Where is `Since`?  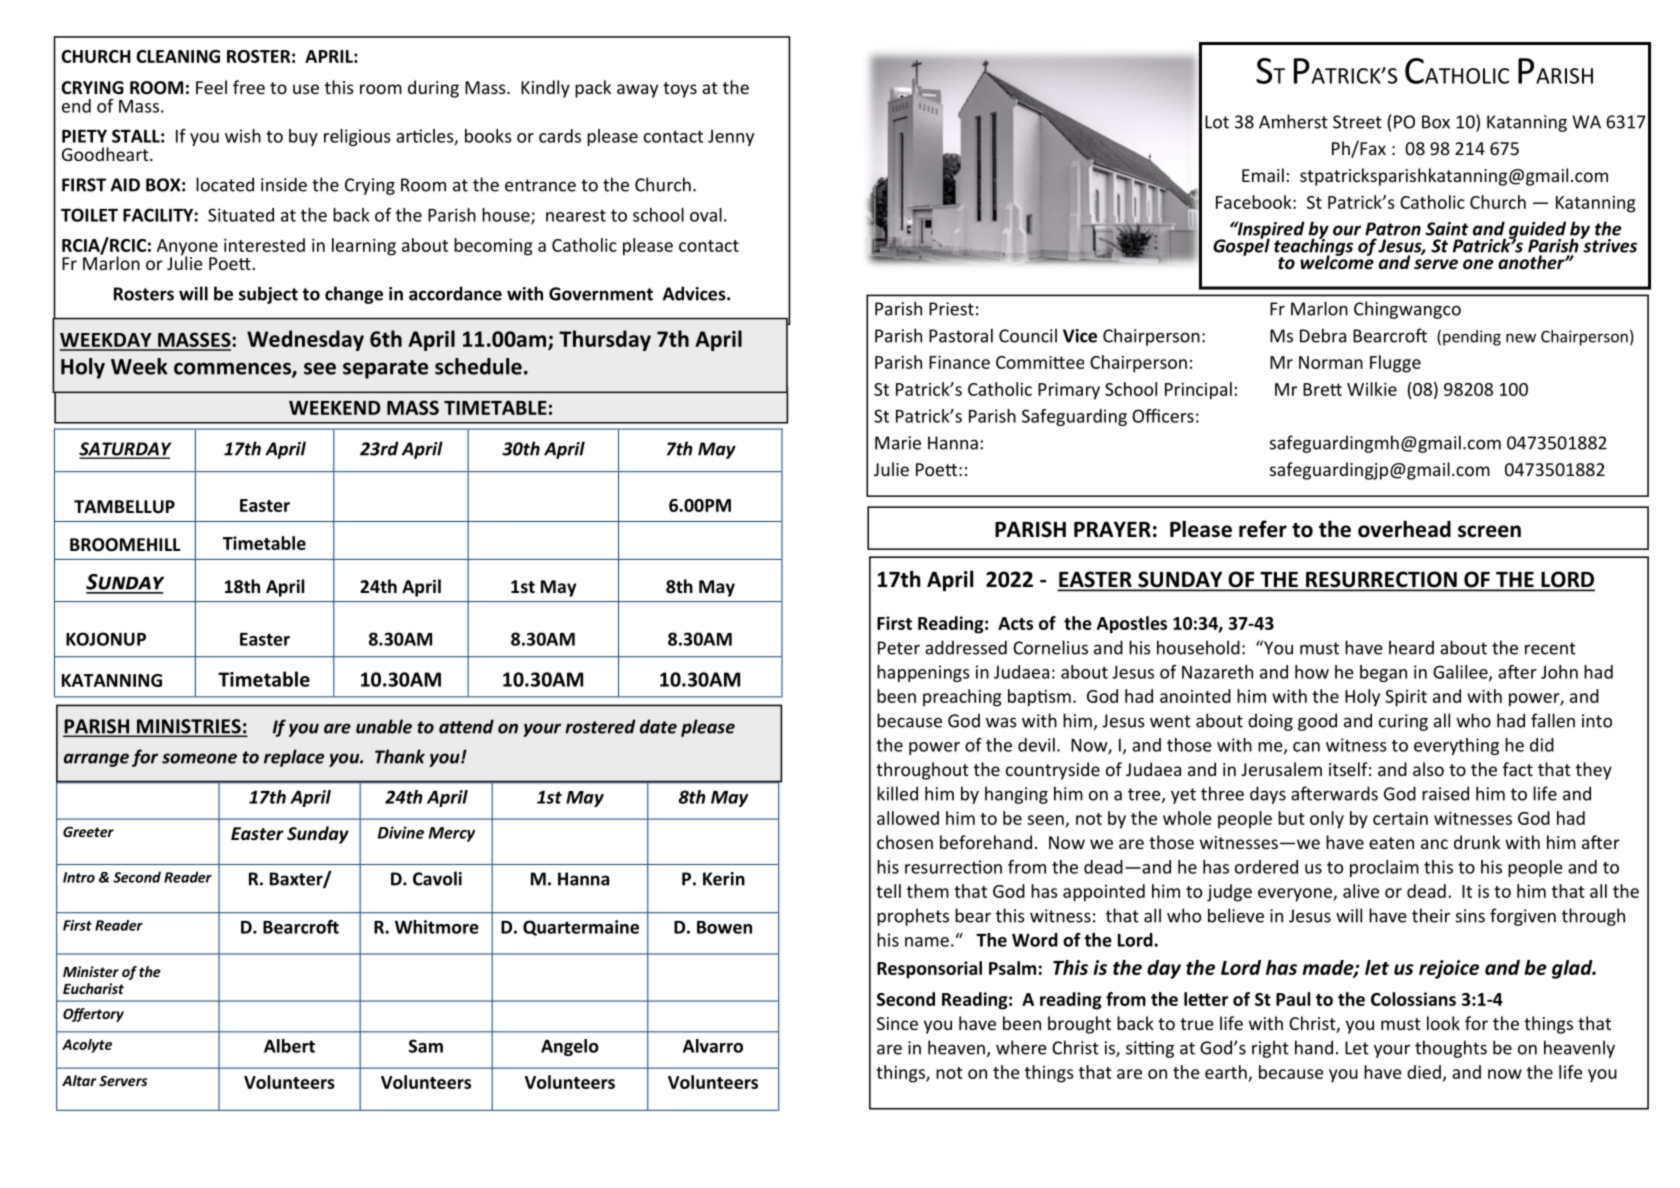
Since is located at coordinates (897, 1023).
